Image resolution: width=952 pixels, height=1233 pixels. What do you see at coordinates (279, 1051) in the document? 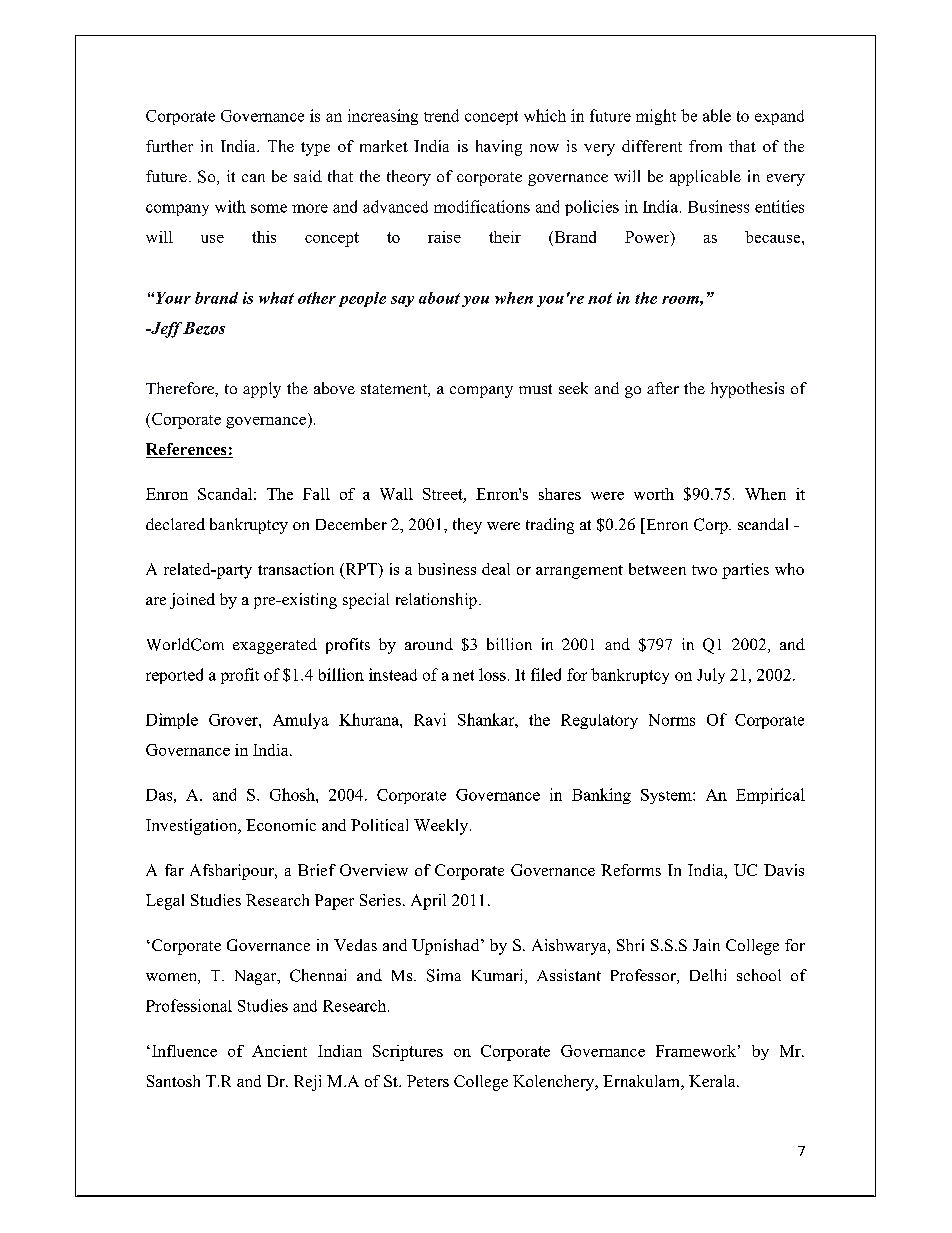
I see `Ancient` at bounding box center [279, 1051].
